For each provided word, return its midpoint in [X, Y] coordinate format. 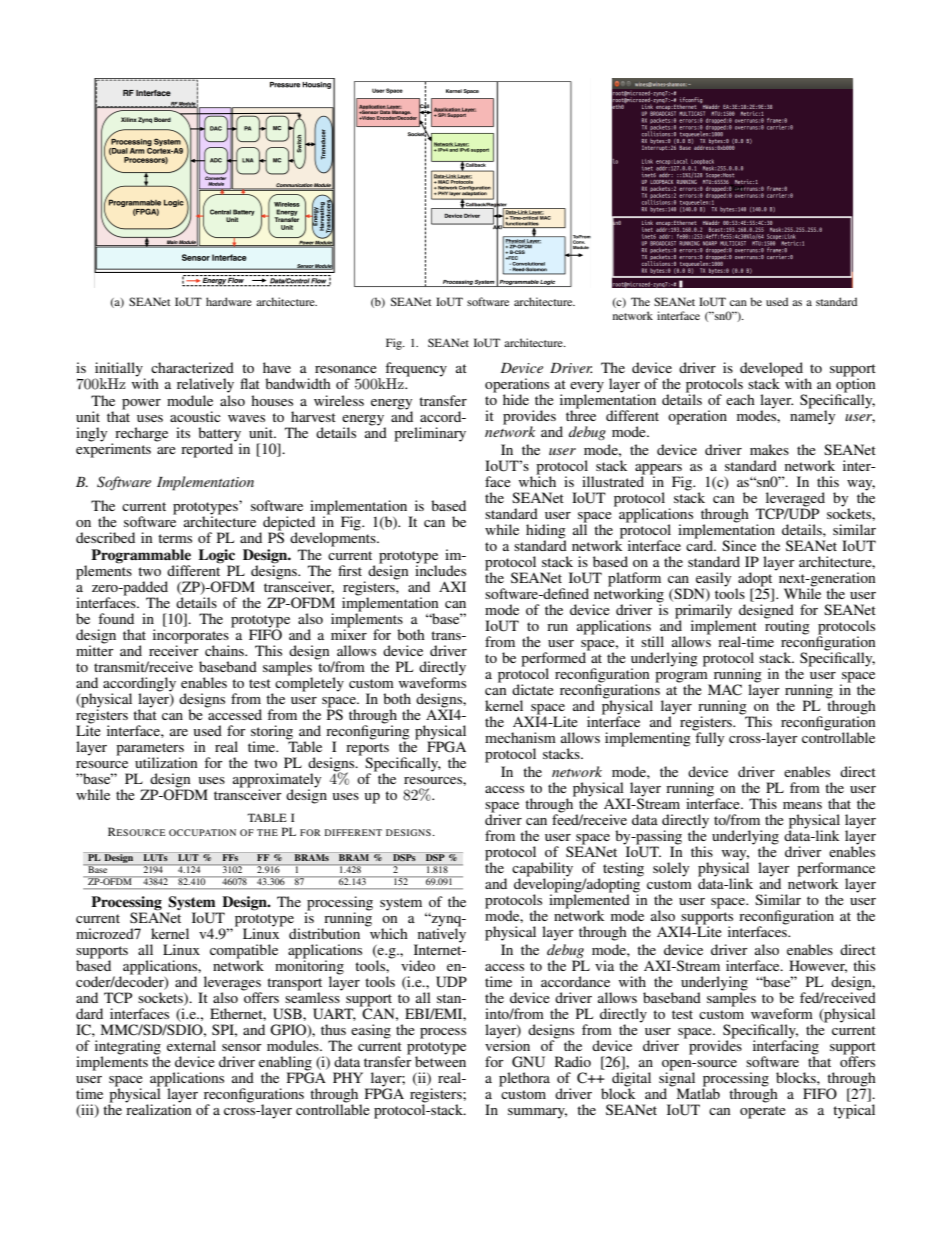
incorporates [191, 637]
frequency [416, 370]
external [191, 1045]
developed [773, 370]
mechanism [520, 737]
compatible [244, 952]
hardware [229, 301]
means [802, 805]
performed [555, 659]
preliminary [430, 434]
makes [769, 449]
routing [787, 626]
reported [207, 450]
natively [440, 935]
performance [836, 870]
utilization [166, 762]
